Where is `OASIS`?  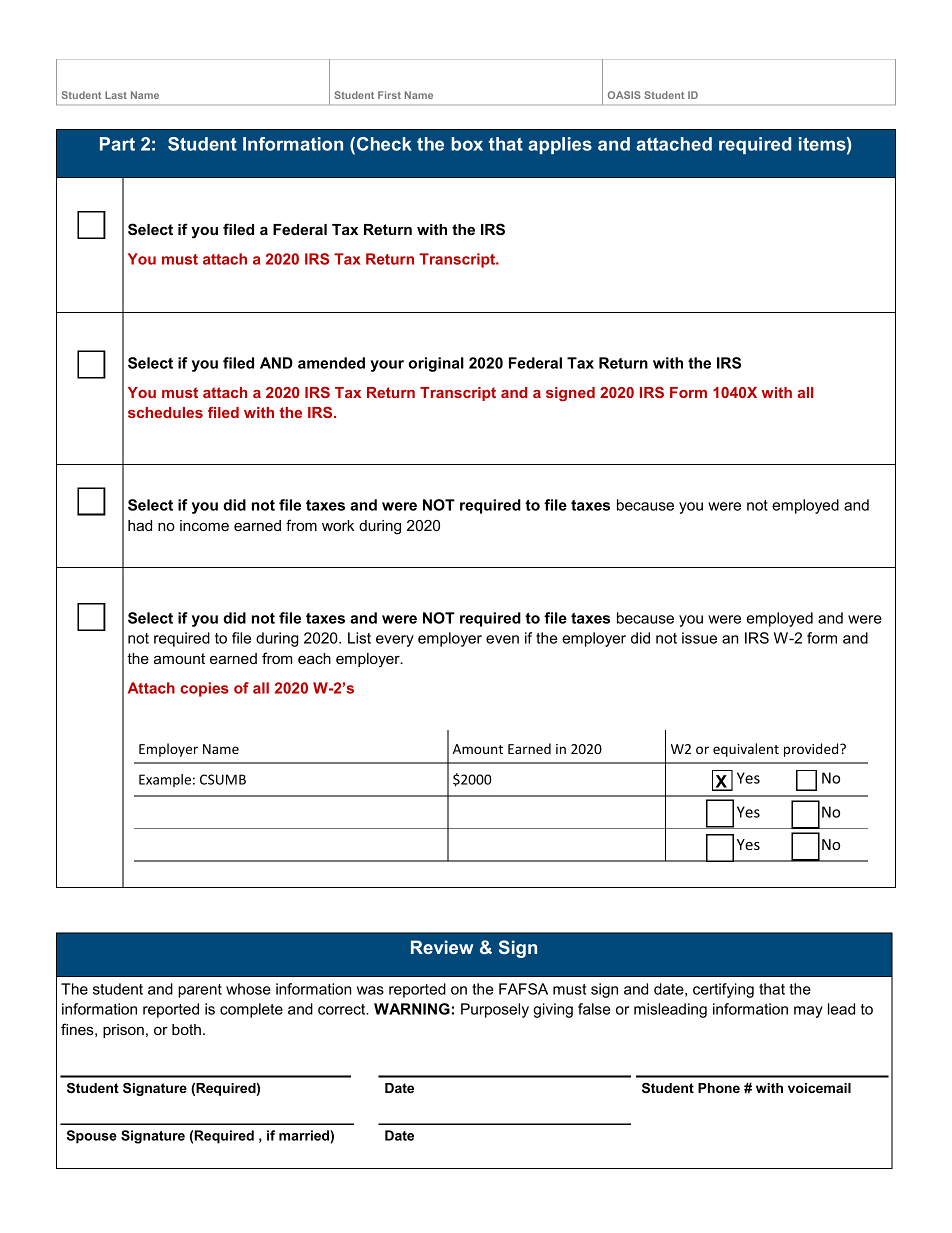
OASIS is located at coordinates (624, 95).
